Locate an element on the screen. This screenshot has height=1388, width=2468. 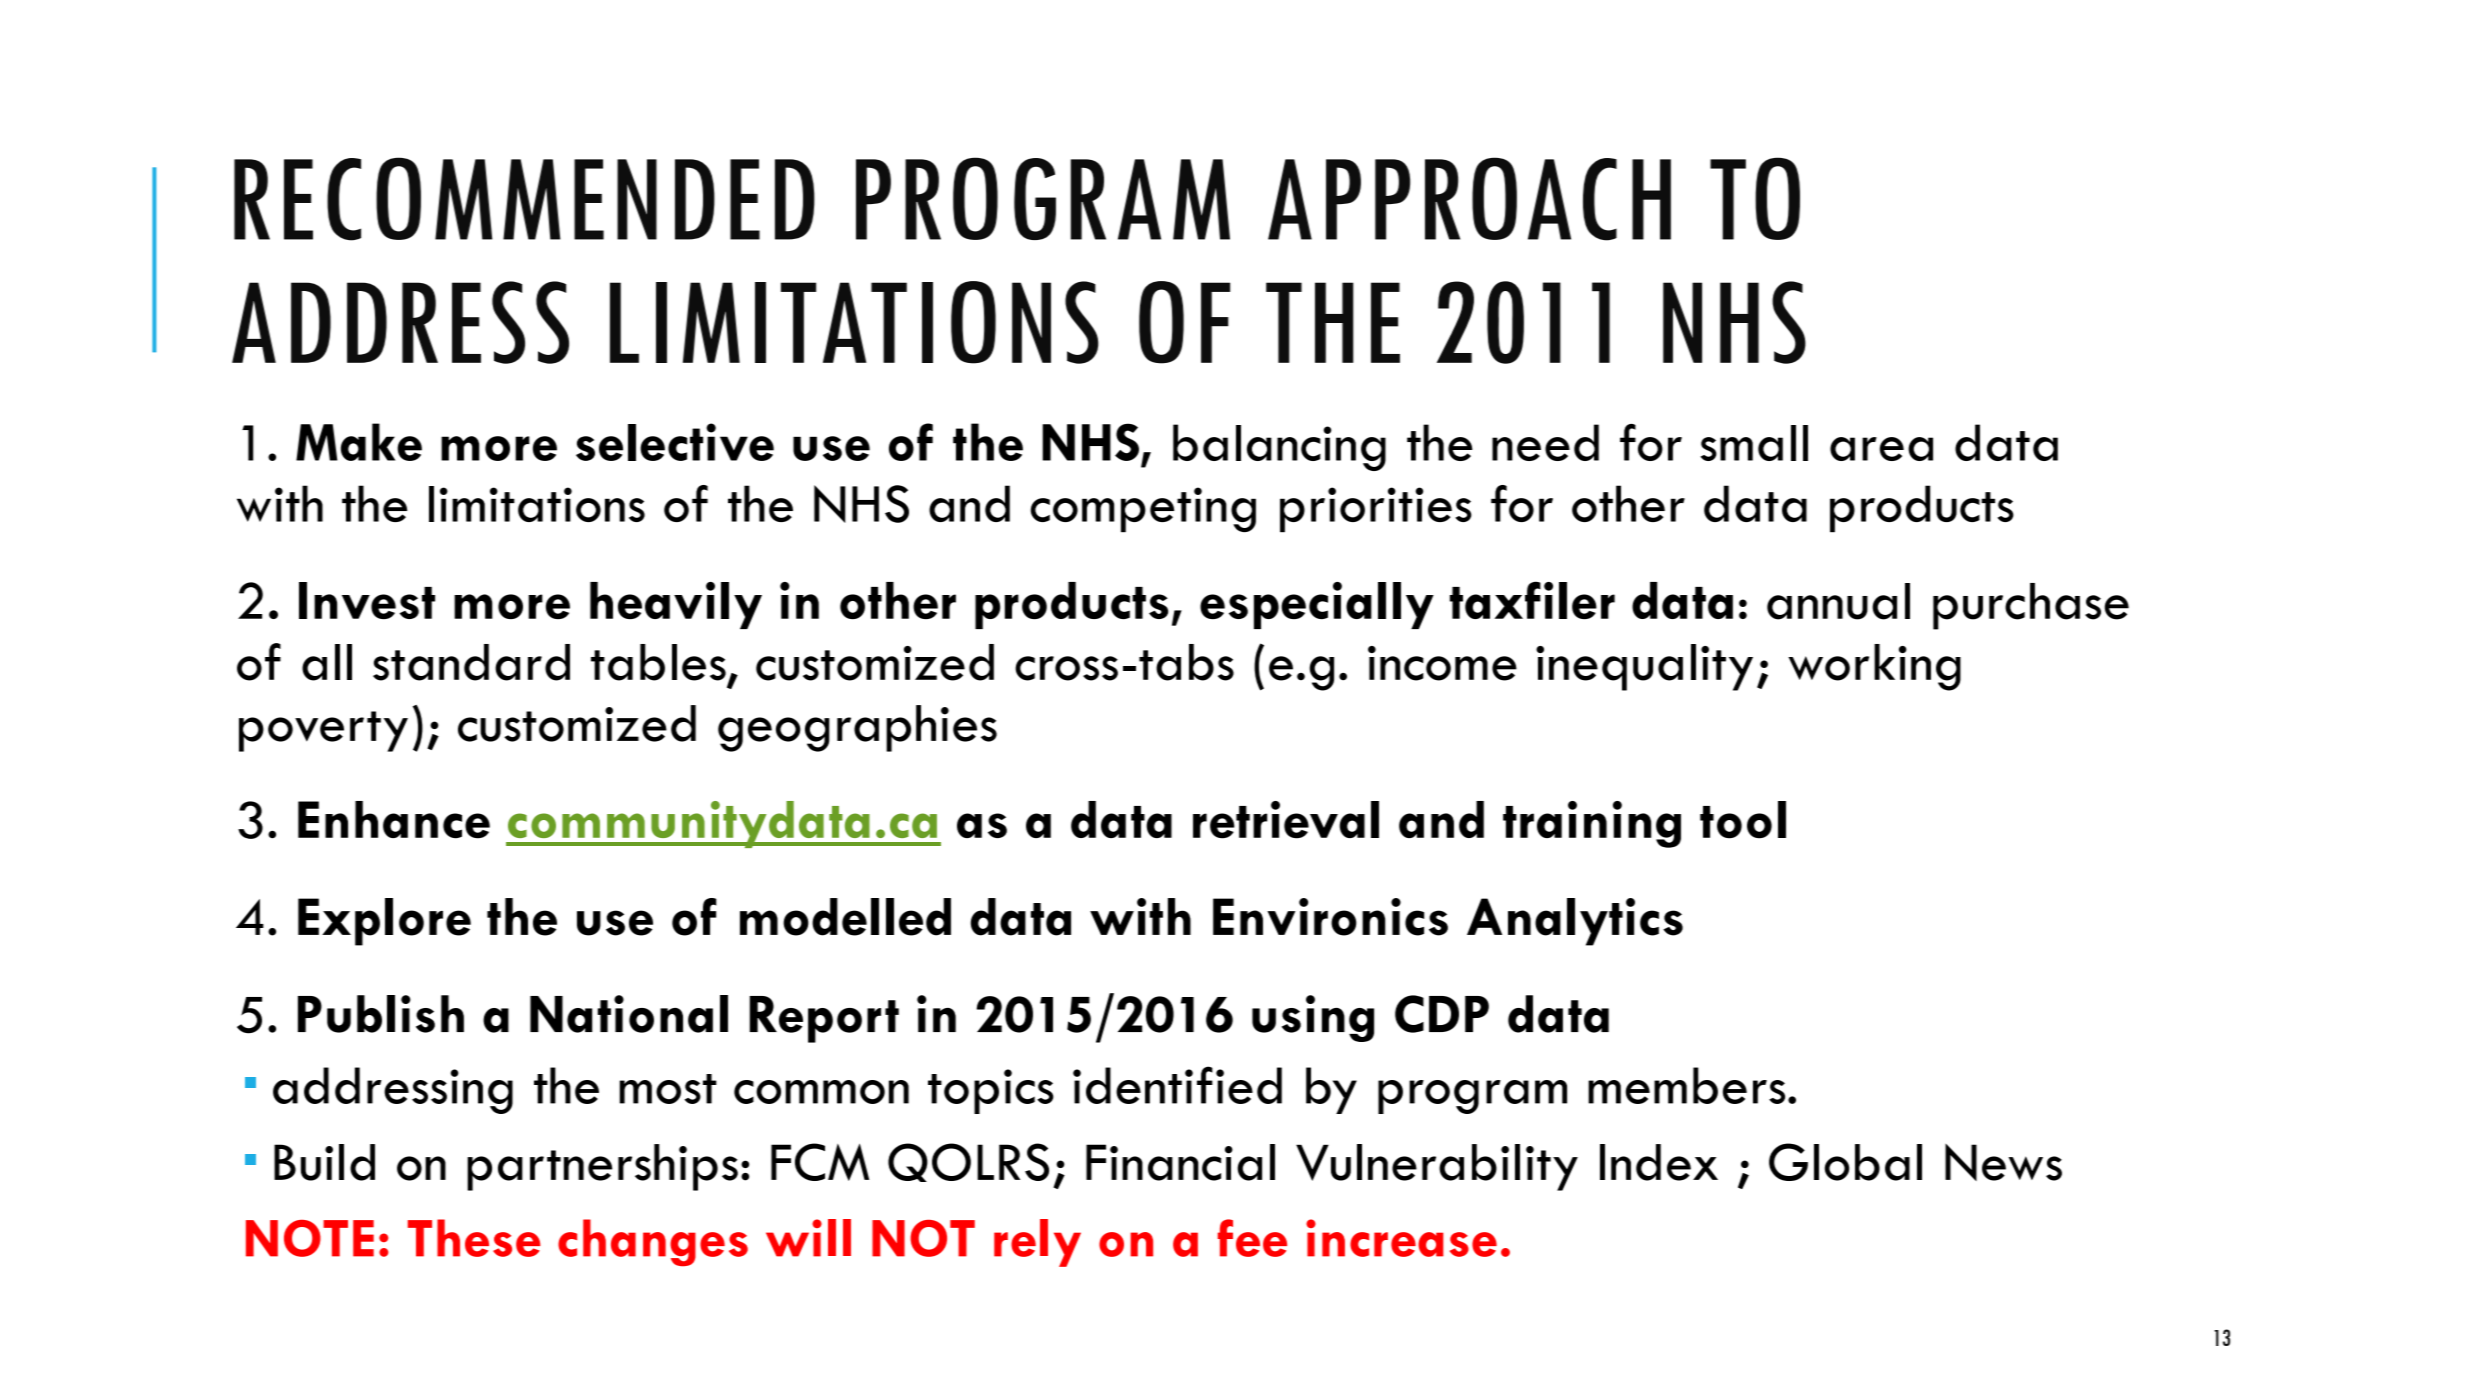
poverty is located at coordinates (323, 731).
